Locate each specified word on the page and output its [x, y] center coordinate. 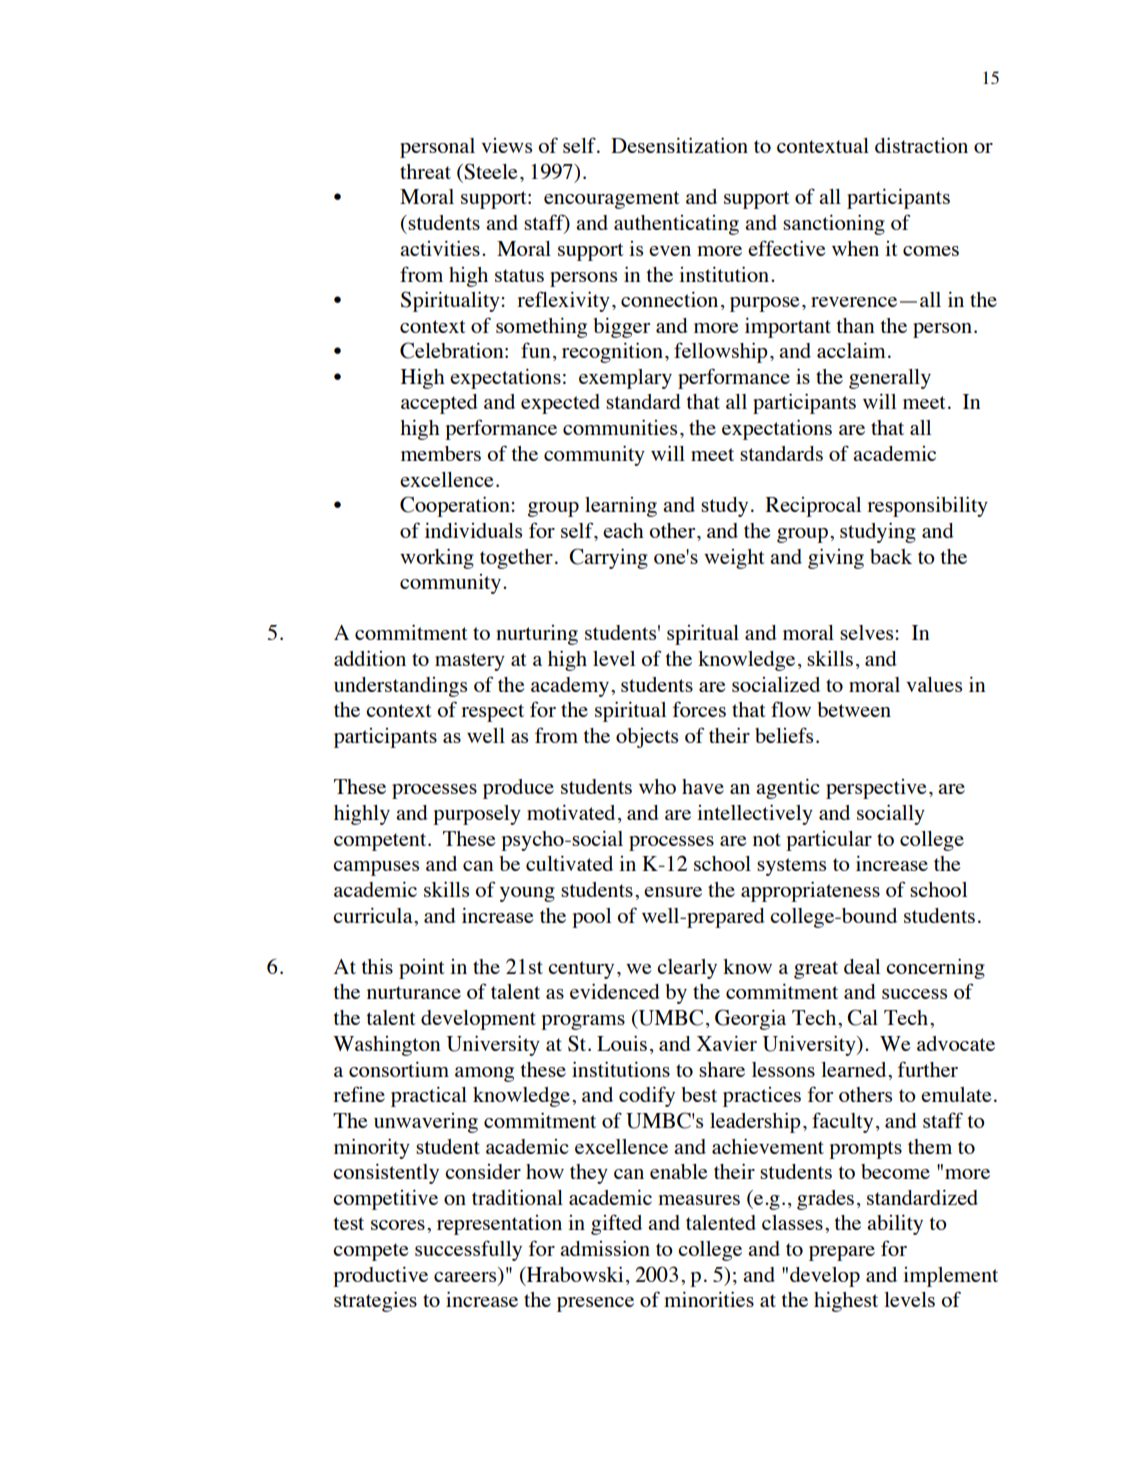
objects [647, 738]
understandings [400, 687]
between [854, 709]
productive [380, 1276]
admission [605, 1248]
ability [895, 1224]
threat [425, 171]
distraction [921, 145]
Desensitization [679, 145]
